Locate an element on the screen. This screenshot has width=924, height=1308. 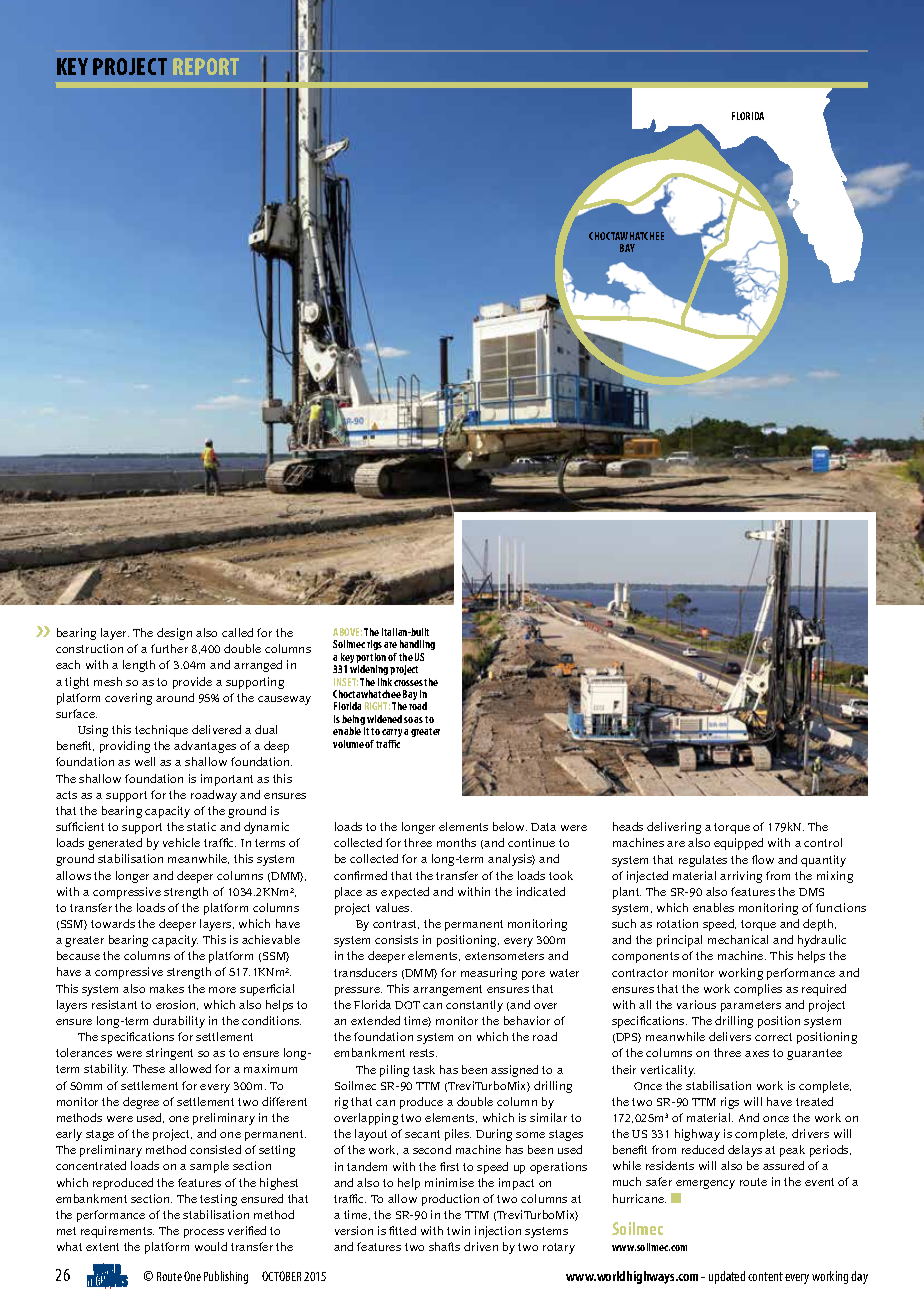
further is located at coordinates (169, 648).
